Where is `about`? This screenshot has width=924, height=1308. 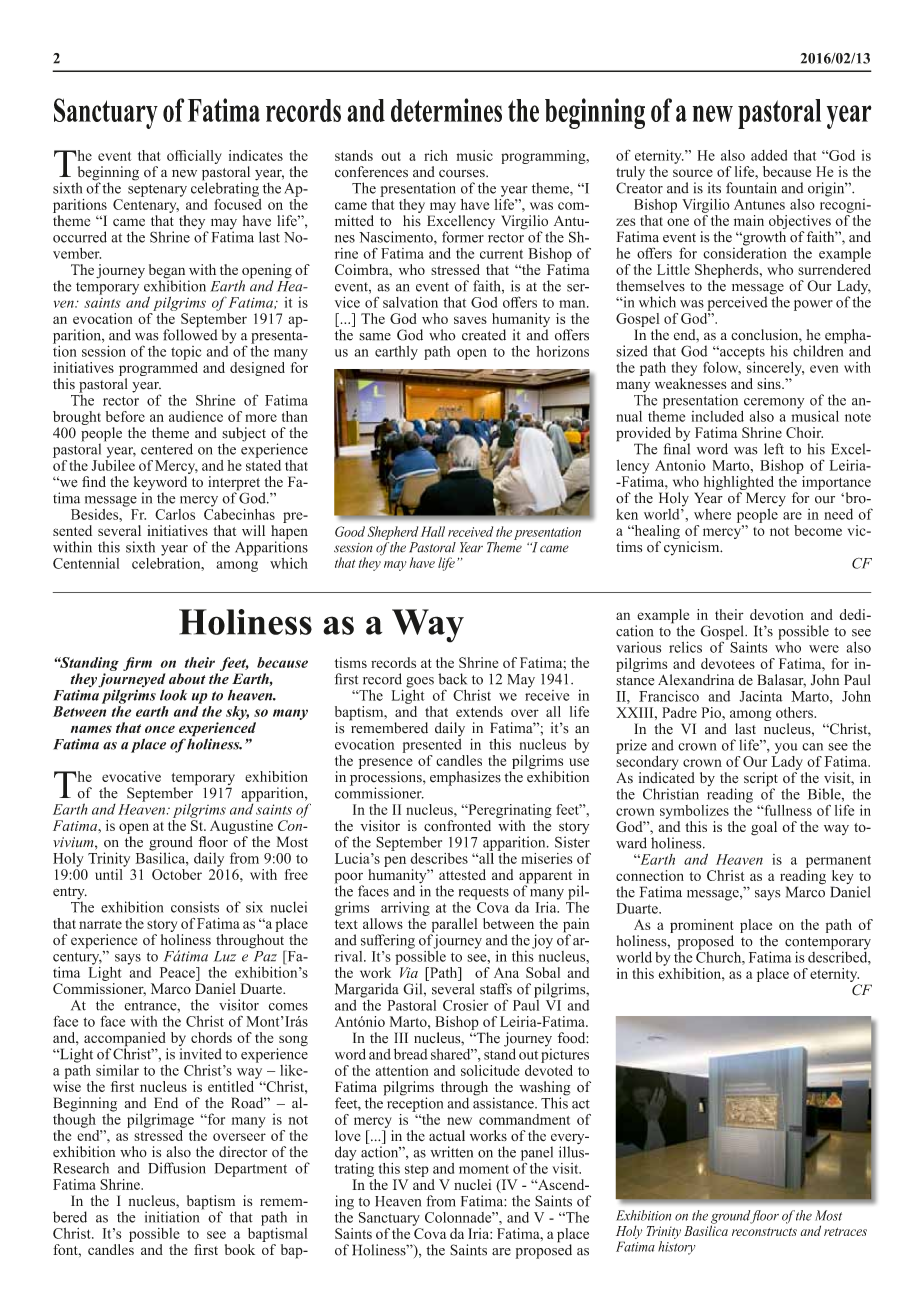
about is located at coordinates (187, 678).
